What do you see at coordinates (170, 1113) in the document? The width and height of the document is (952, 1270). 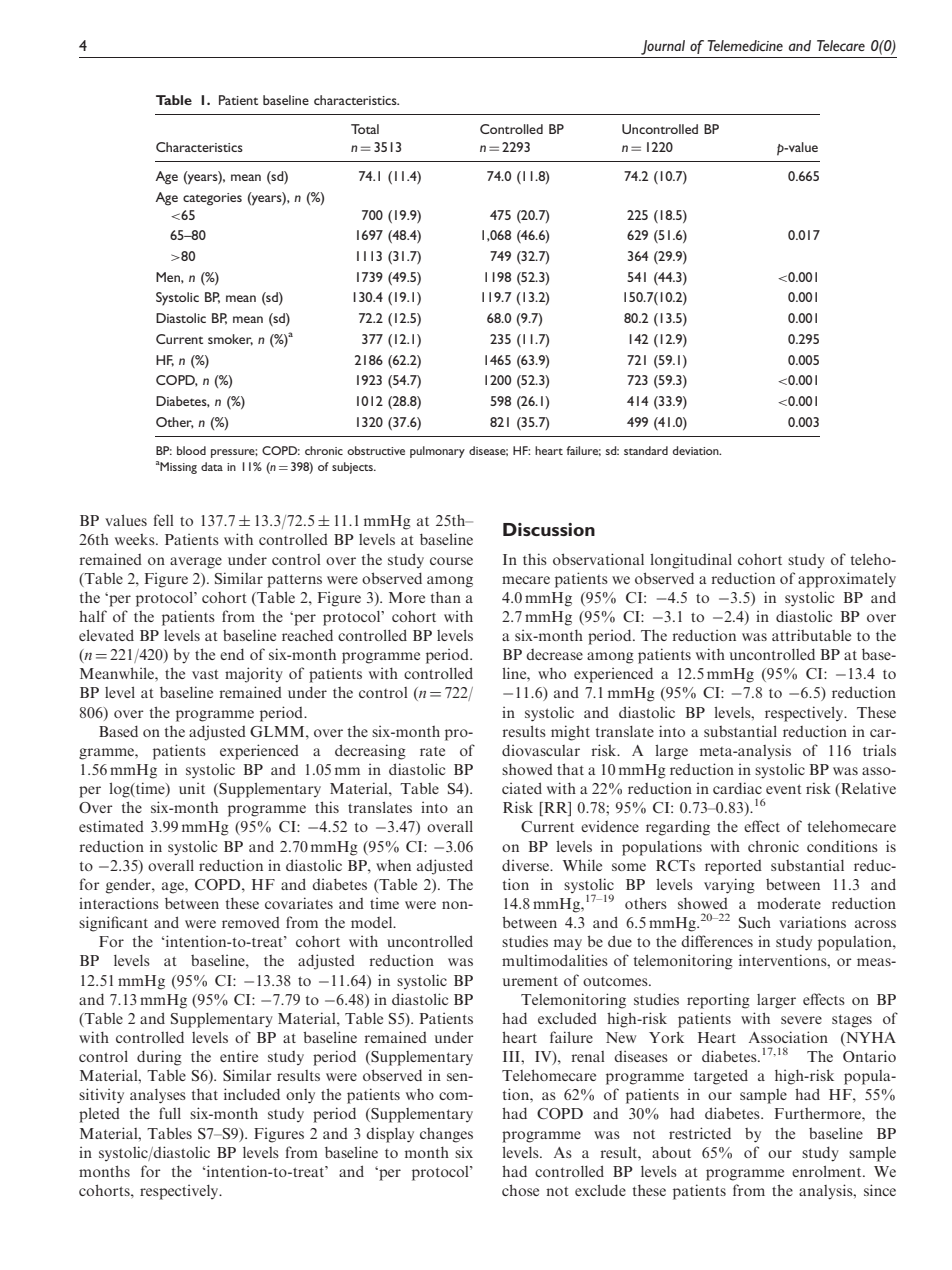 I see `full` at bounding box center [170, 1113].
